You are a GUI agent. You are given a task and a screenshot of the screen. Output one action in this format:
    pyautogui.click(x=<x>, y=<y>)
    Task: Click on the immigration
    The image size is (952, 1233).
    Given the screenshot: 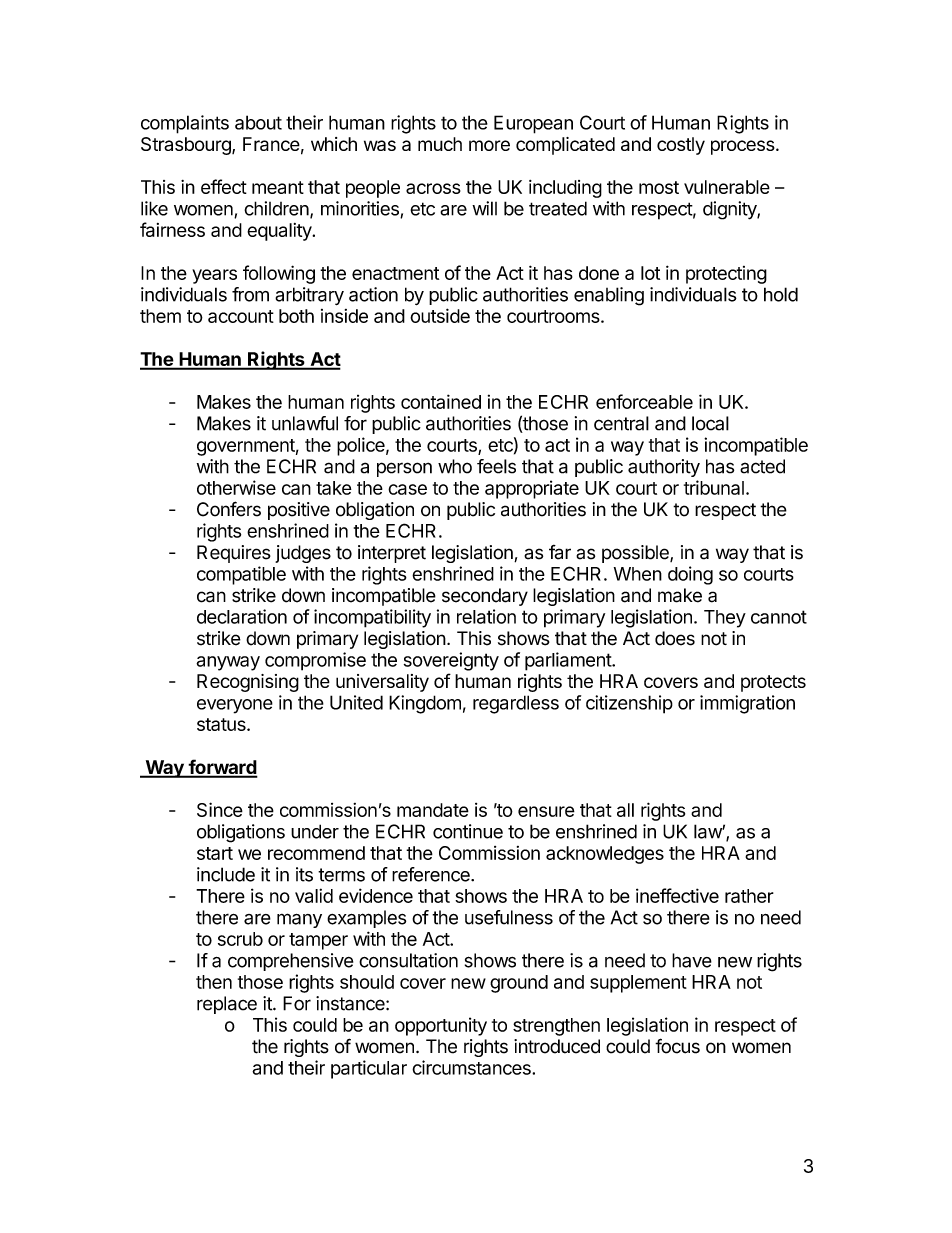 What is the action you would take?
    pyautogui.click(x=747, y=704)
